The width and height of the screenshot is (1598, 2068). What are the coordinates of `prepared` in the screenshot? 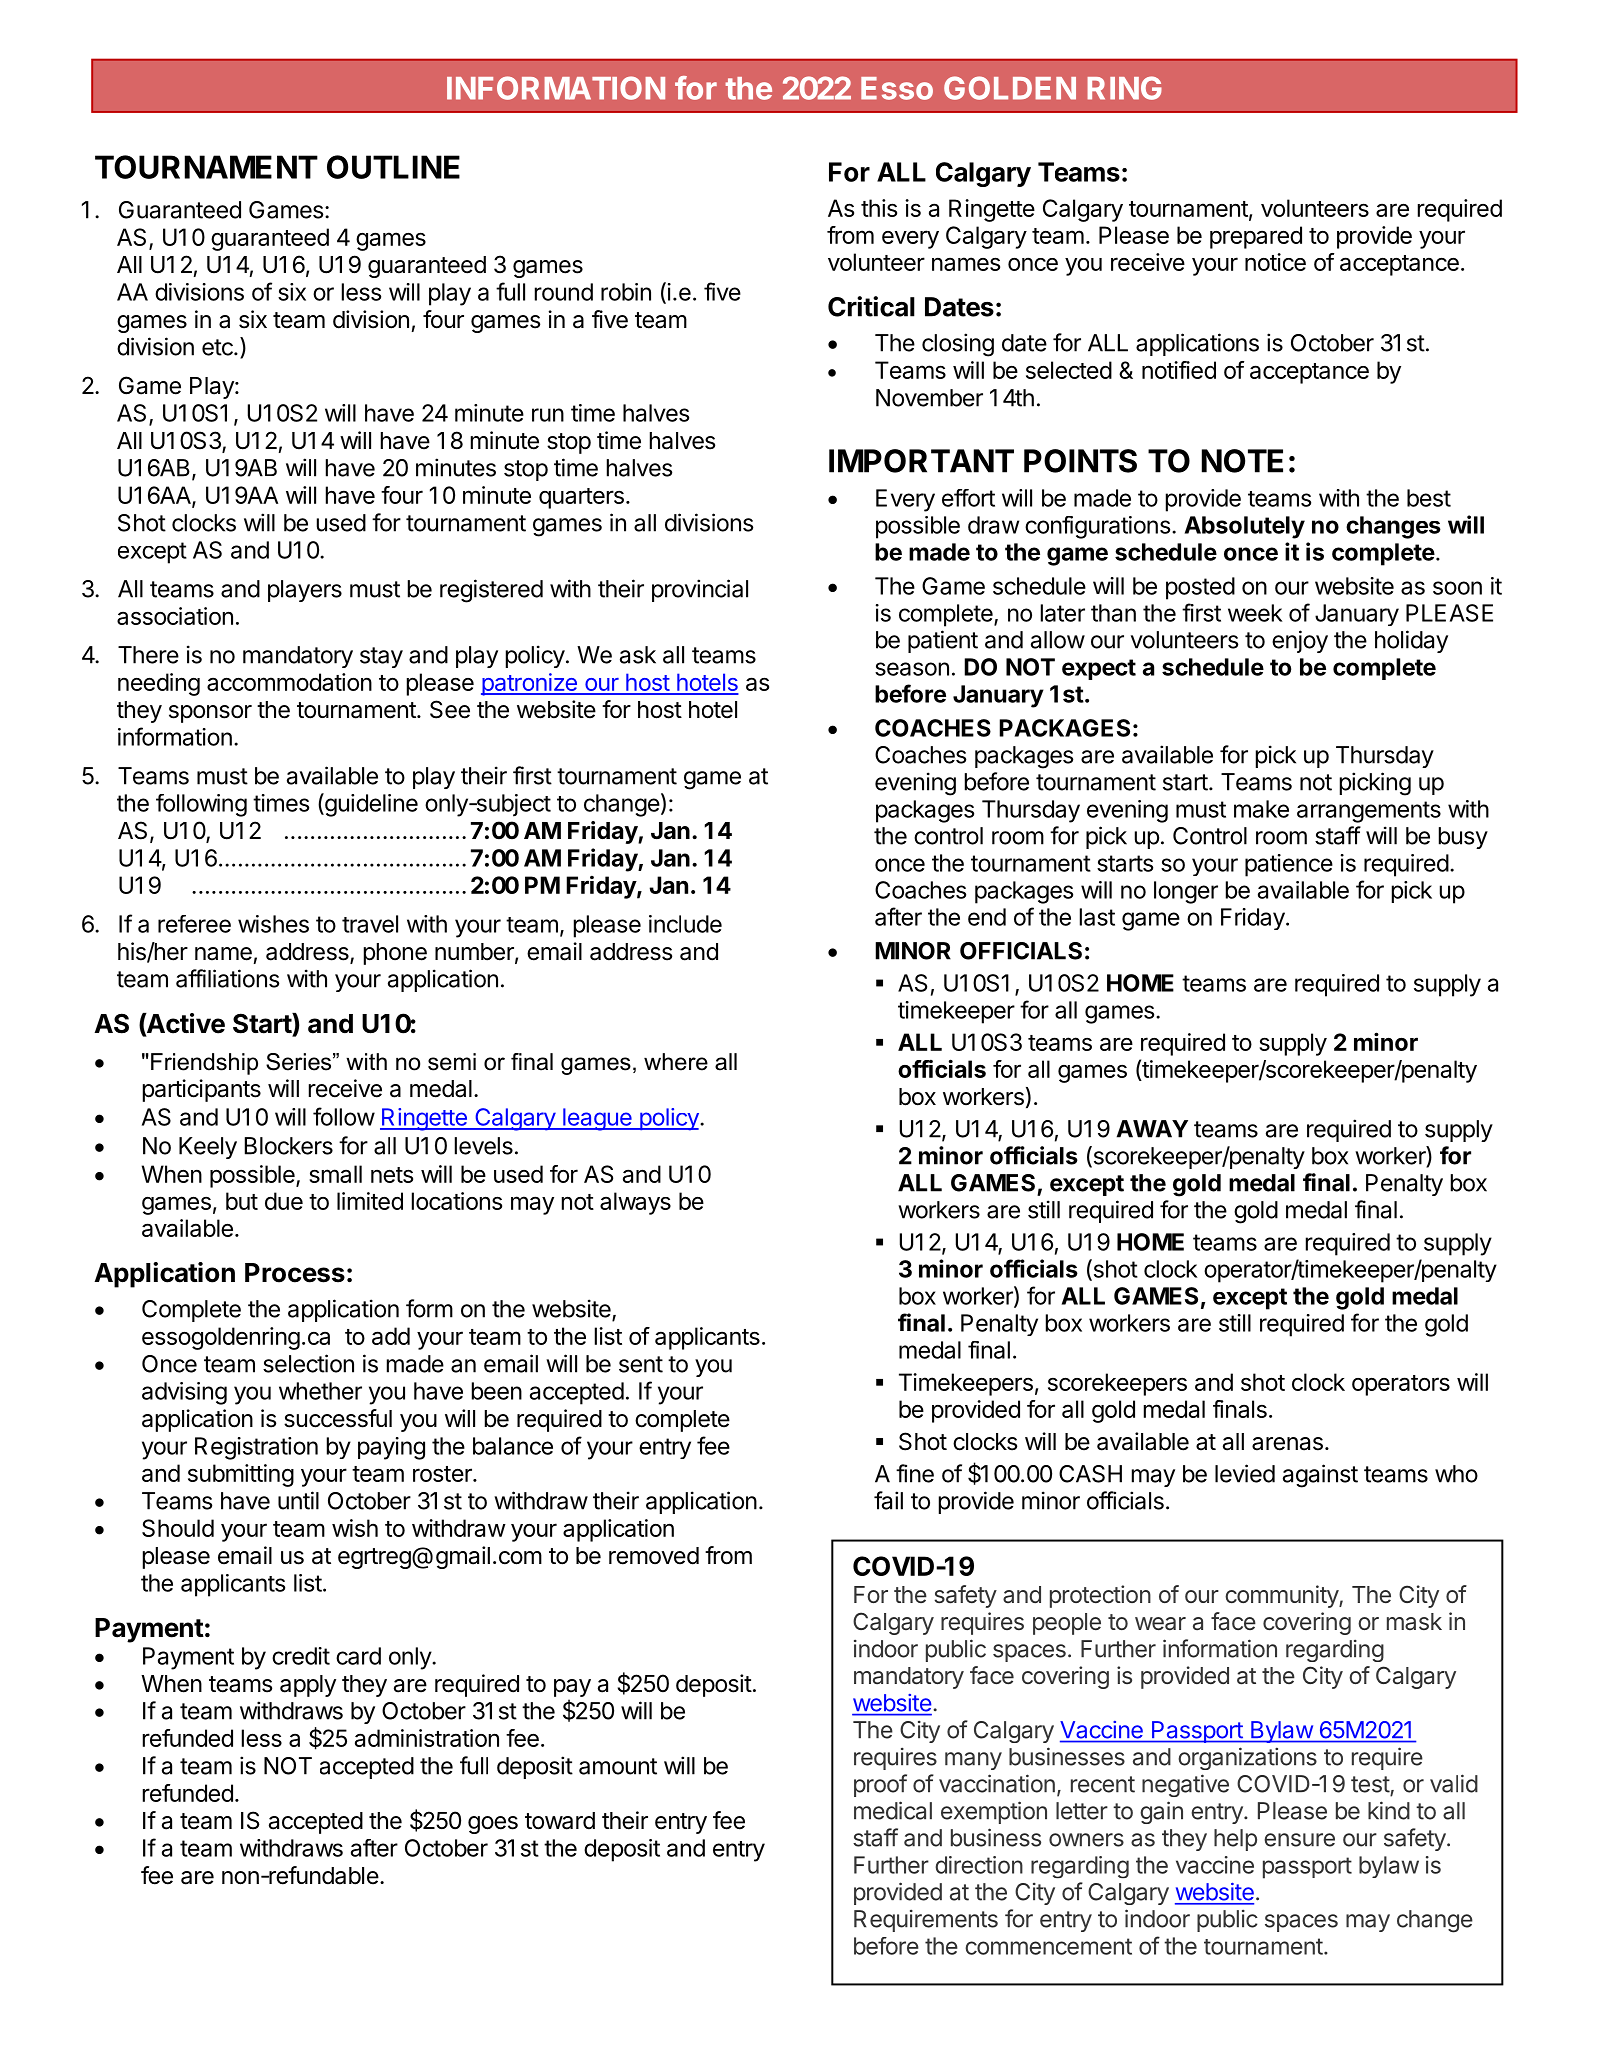 It's located at (1256, 237).
